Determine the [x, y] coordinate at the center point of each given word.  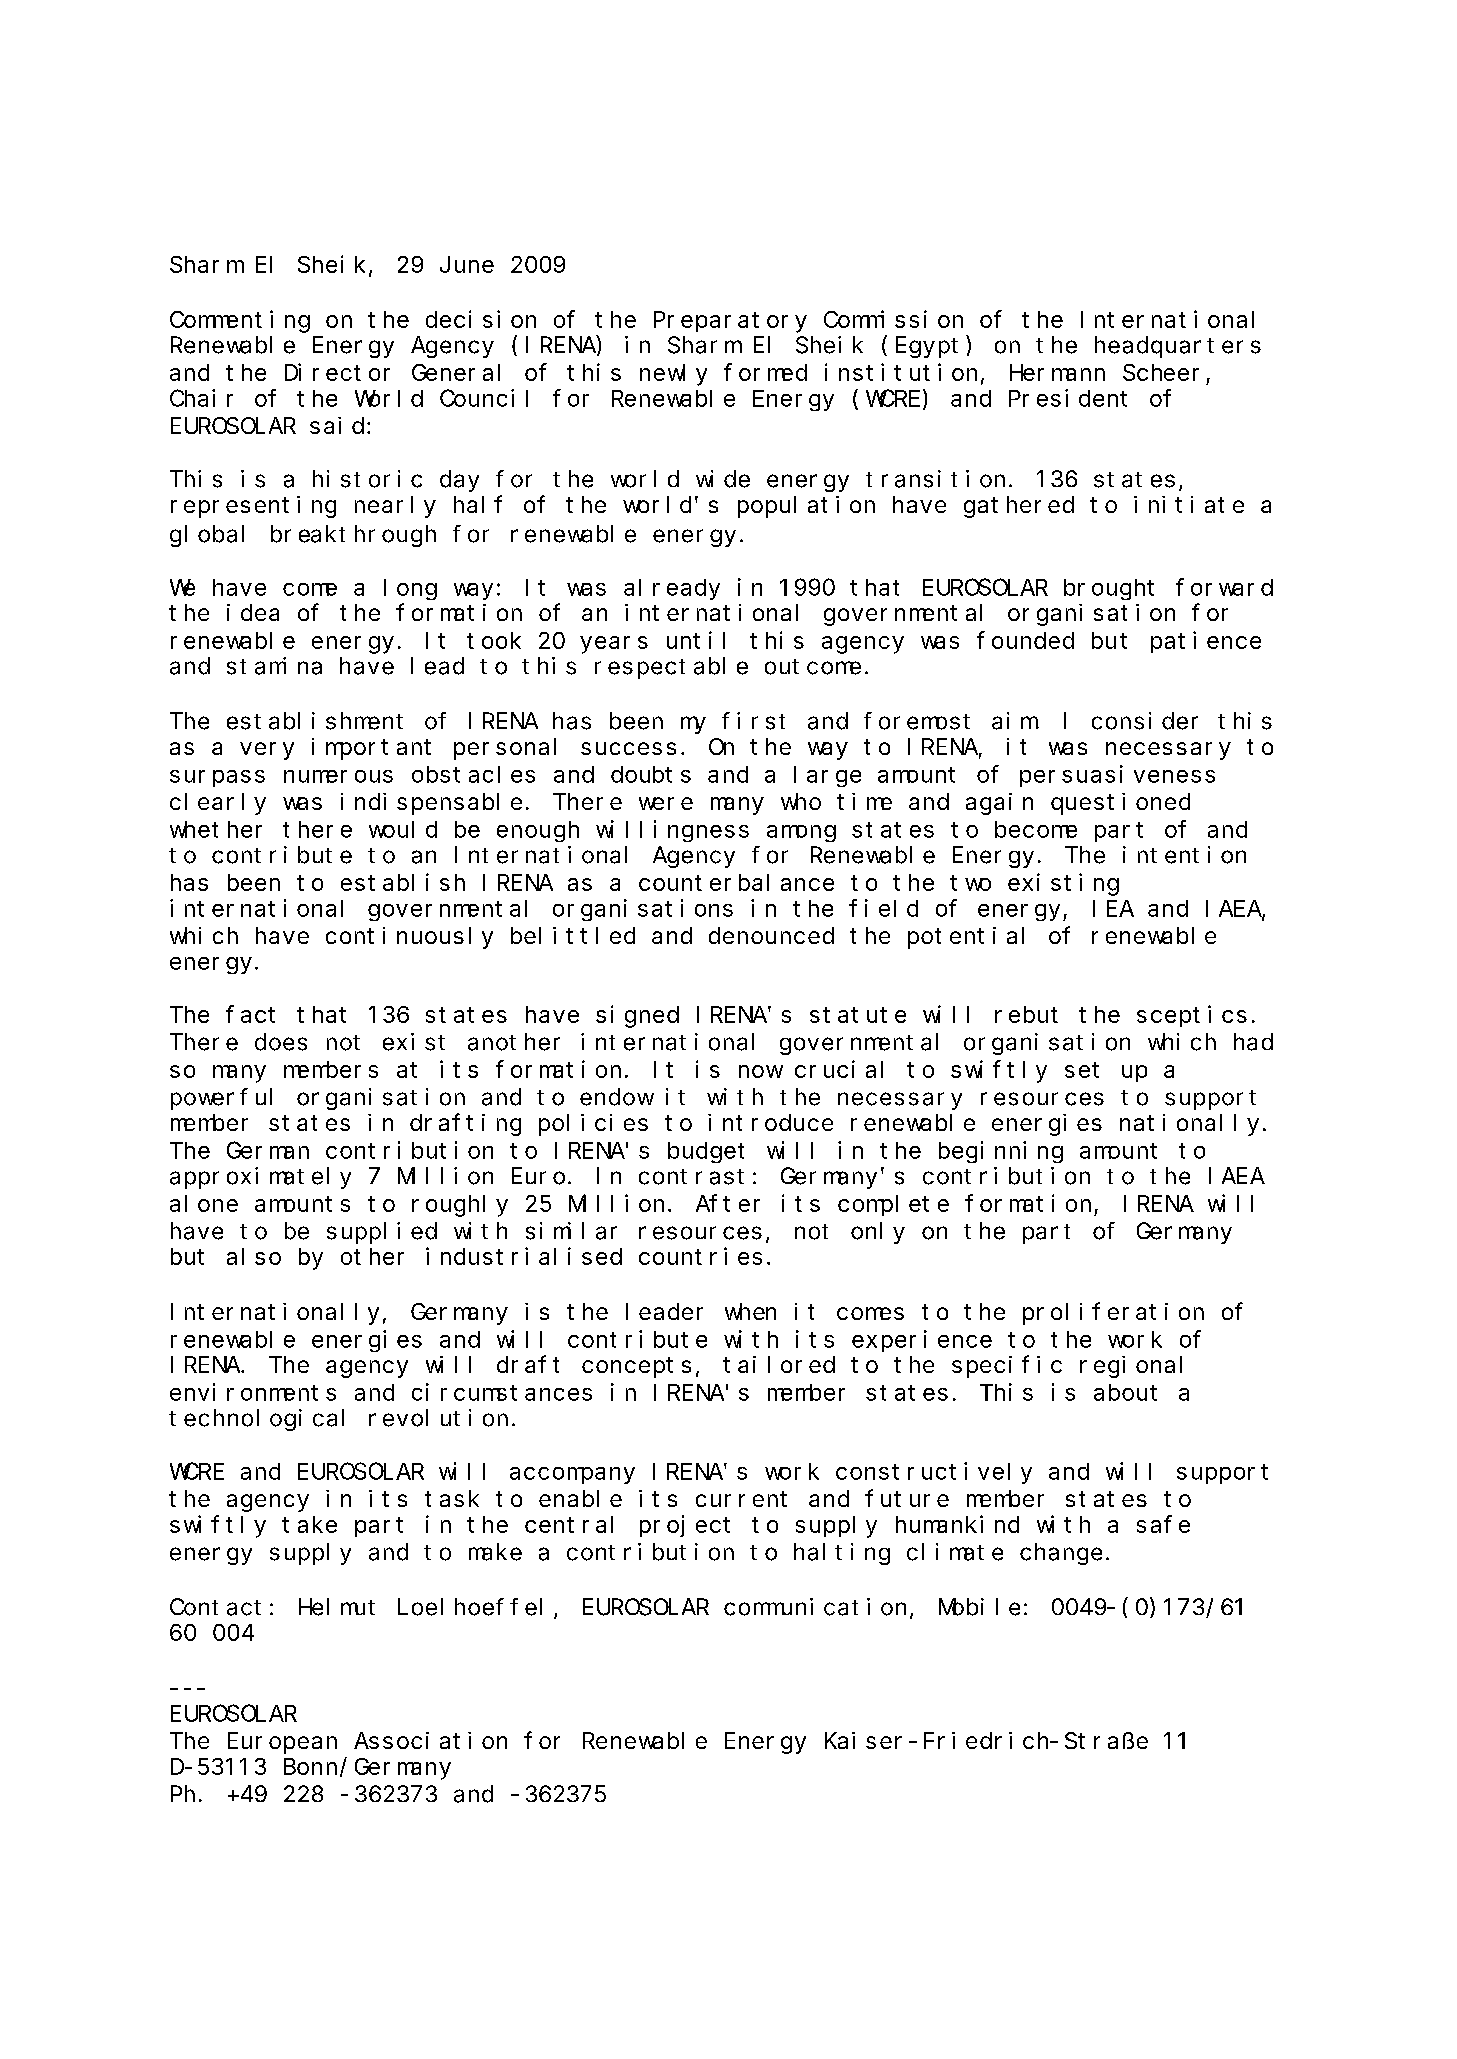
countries [700, 1256]
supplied [382, 1233]
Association [430, 1740]
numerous [338, 776]
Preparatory [730, 322]
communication [815, 1607]
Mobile [979, 1607]
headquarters [1178, 347]
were [666, 803]
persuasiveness [1117, 776]
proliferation [1113, 1313]
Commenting [240, 321]
